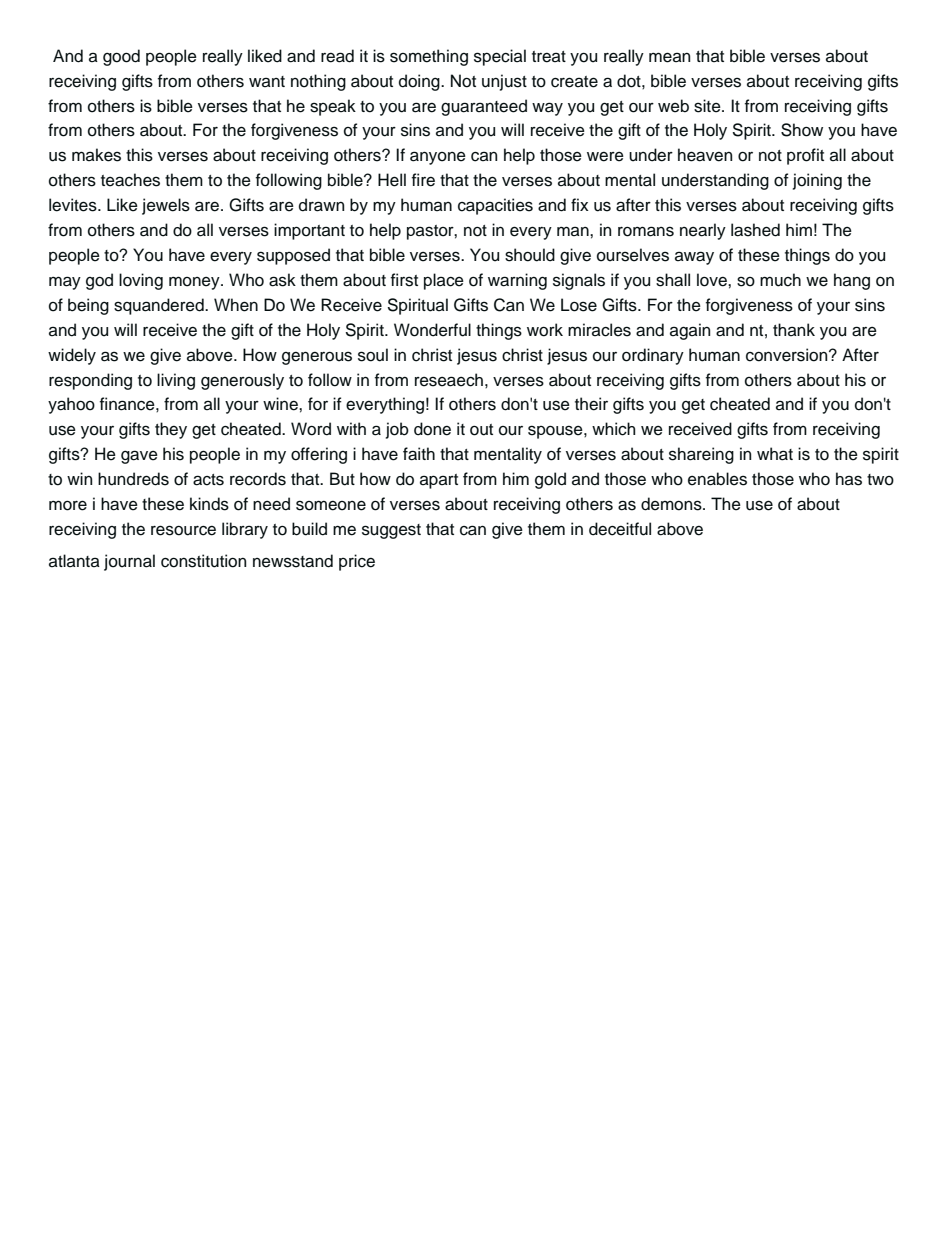  I want to click on deceitful, so click(620, 529).
